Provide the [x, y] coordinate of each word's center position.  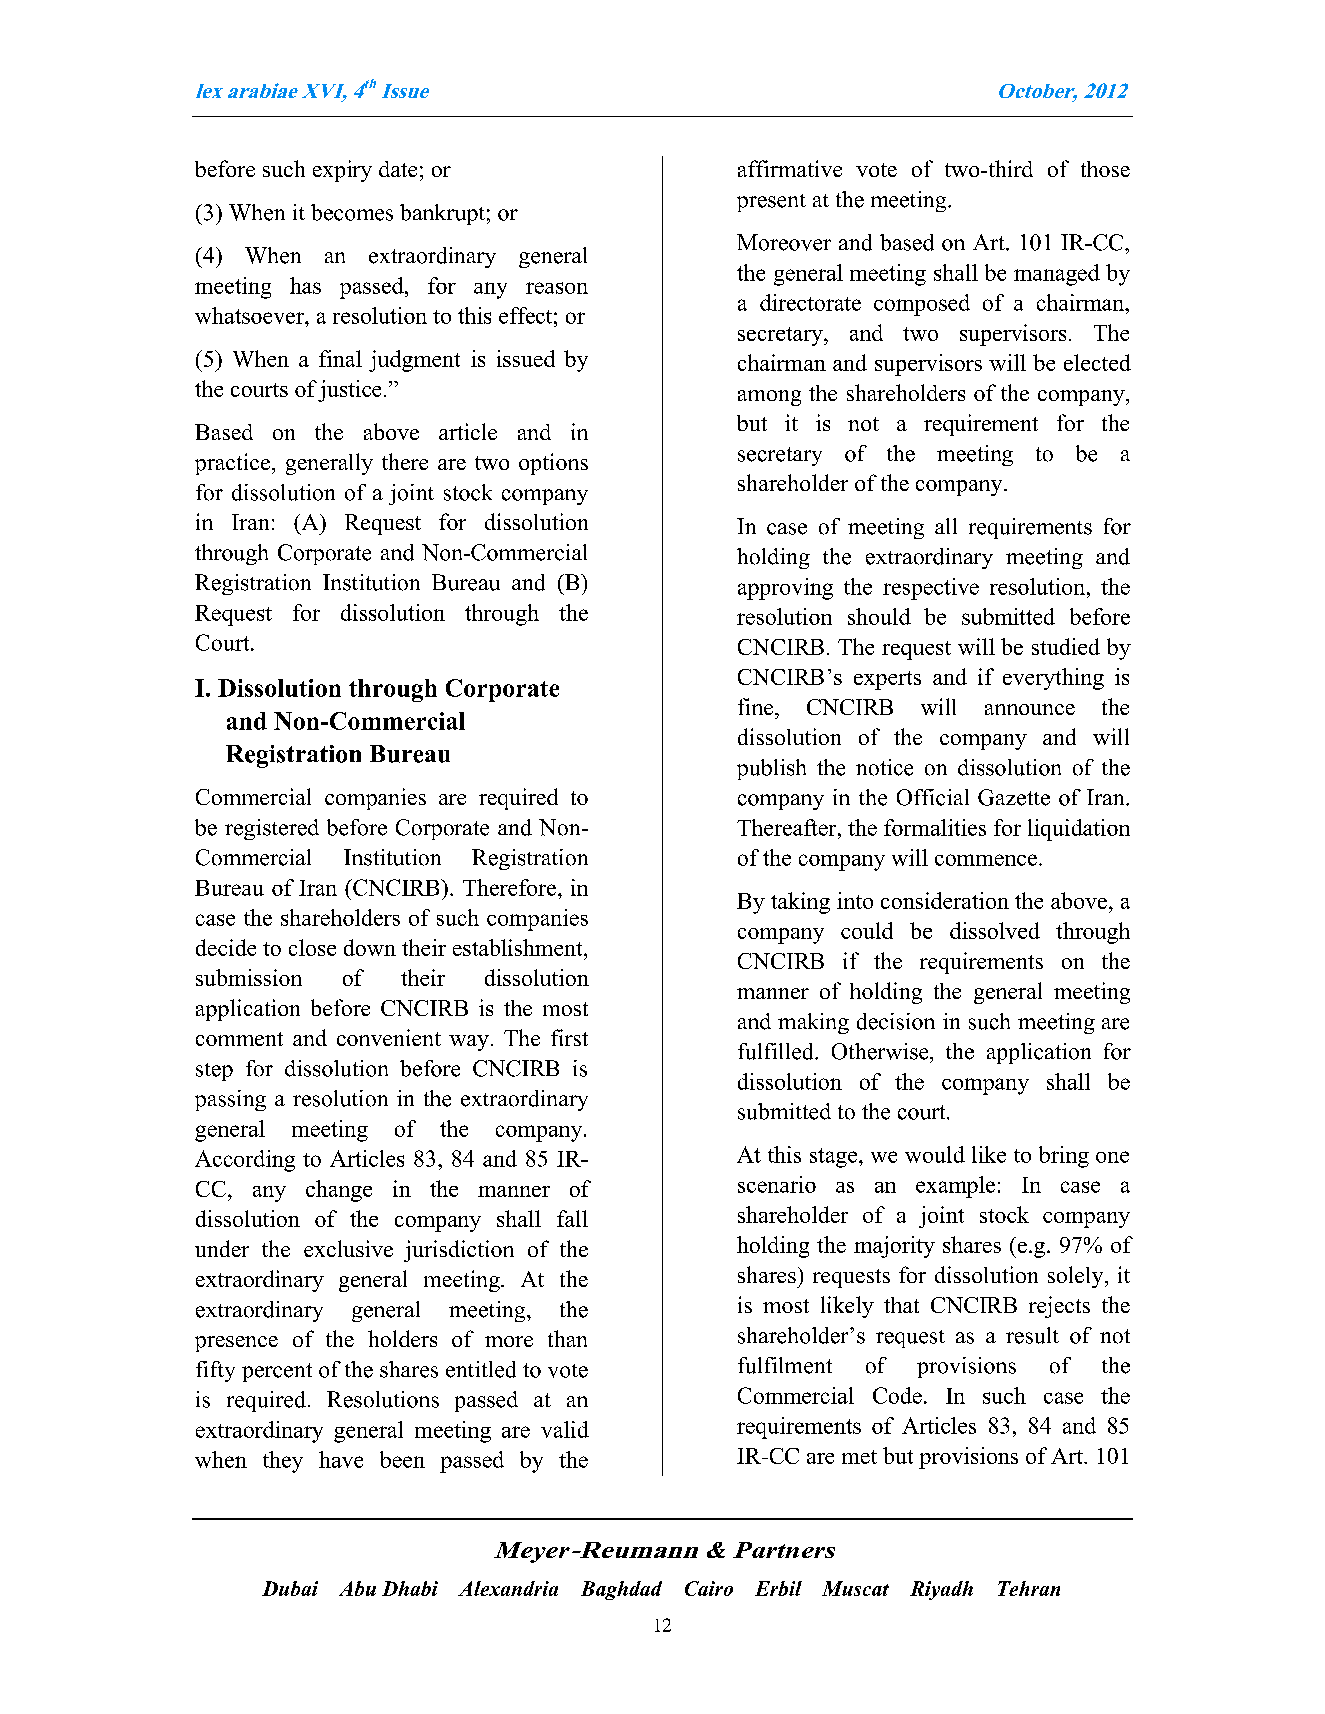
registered [272, 829]
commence [986, 860]
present [771, 203]
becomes [352, 212]
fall [572, 1218]
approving [785, 589]
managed [1057, 275]
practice [232, 464]
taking [800, 903]
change [339, 1191]
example [955, 1187]
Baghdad [621, 1590]
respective [931, 589]
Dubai [290, 1588]
